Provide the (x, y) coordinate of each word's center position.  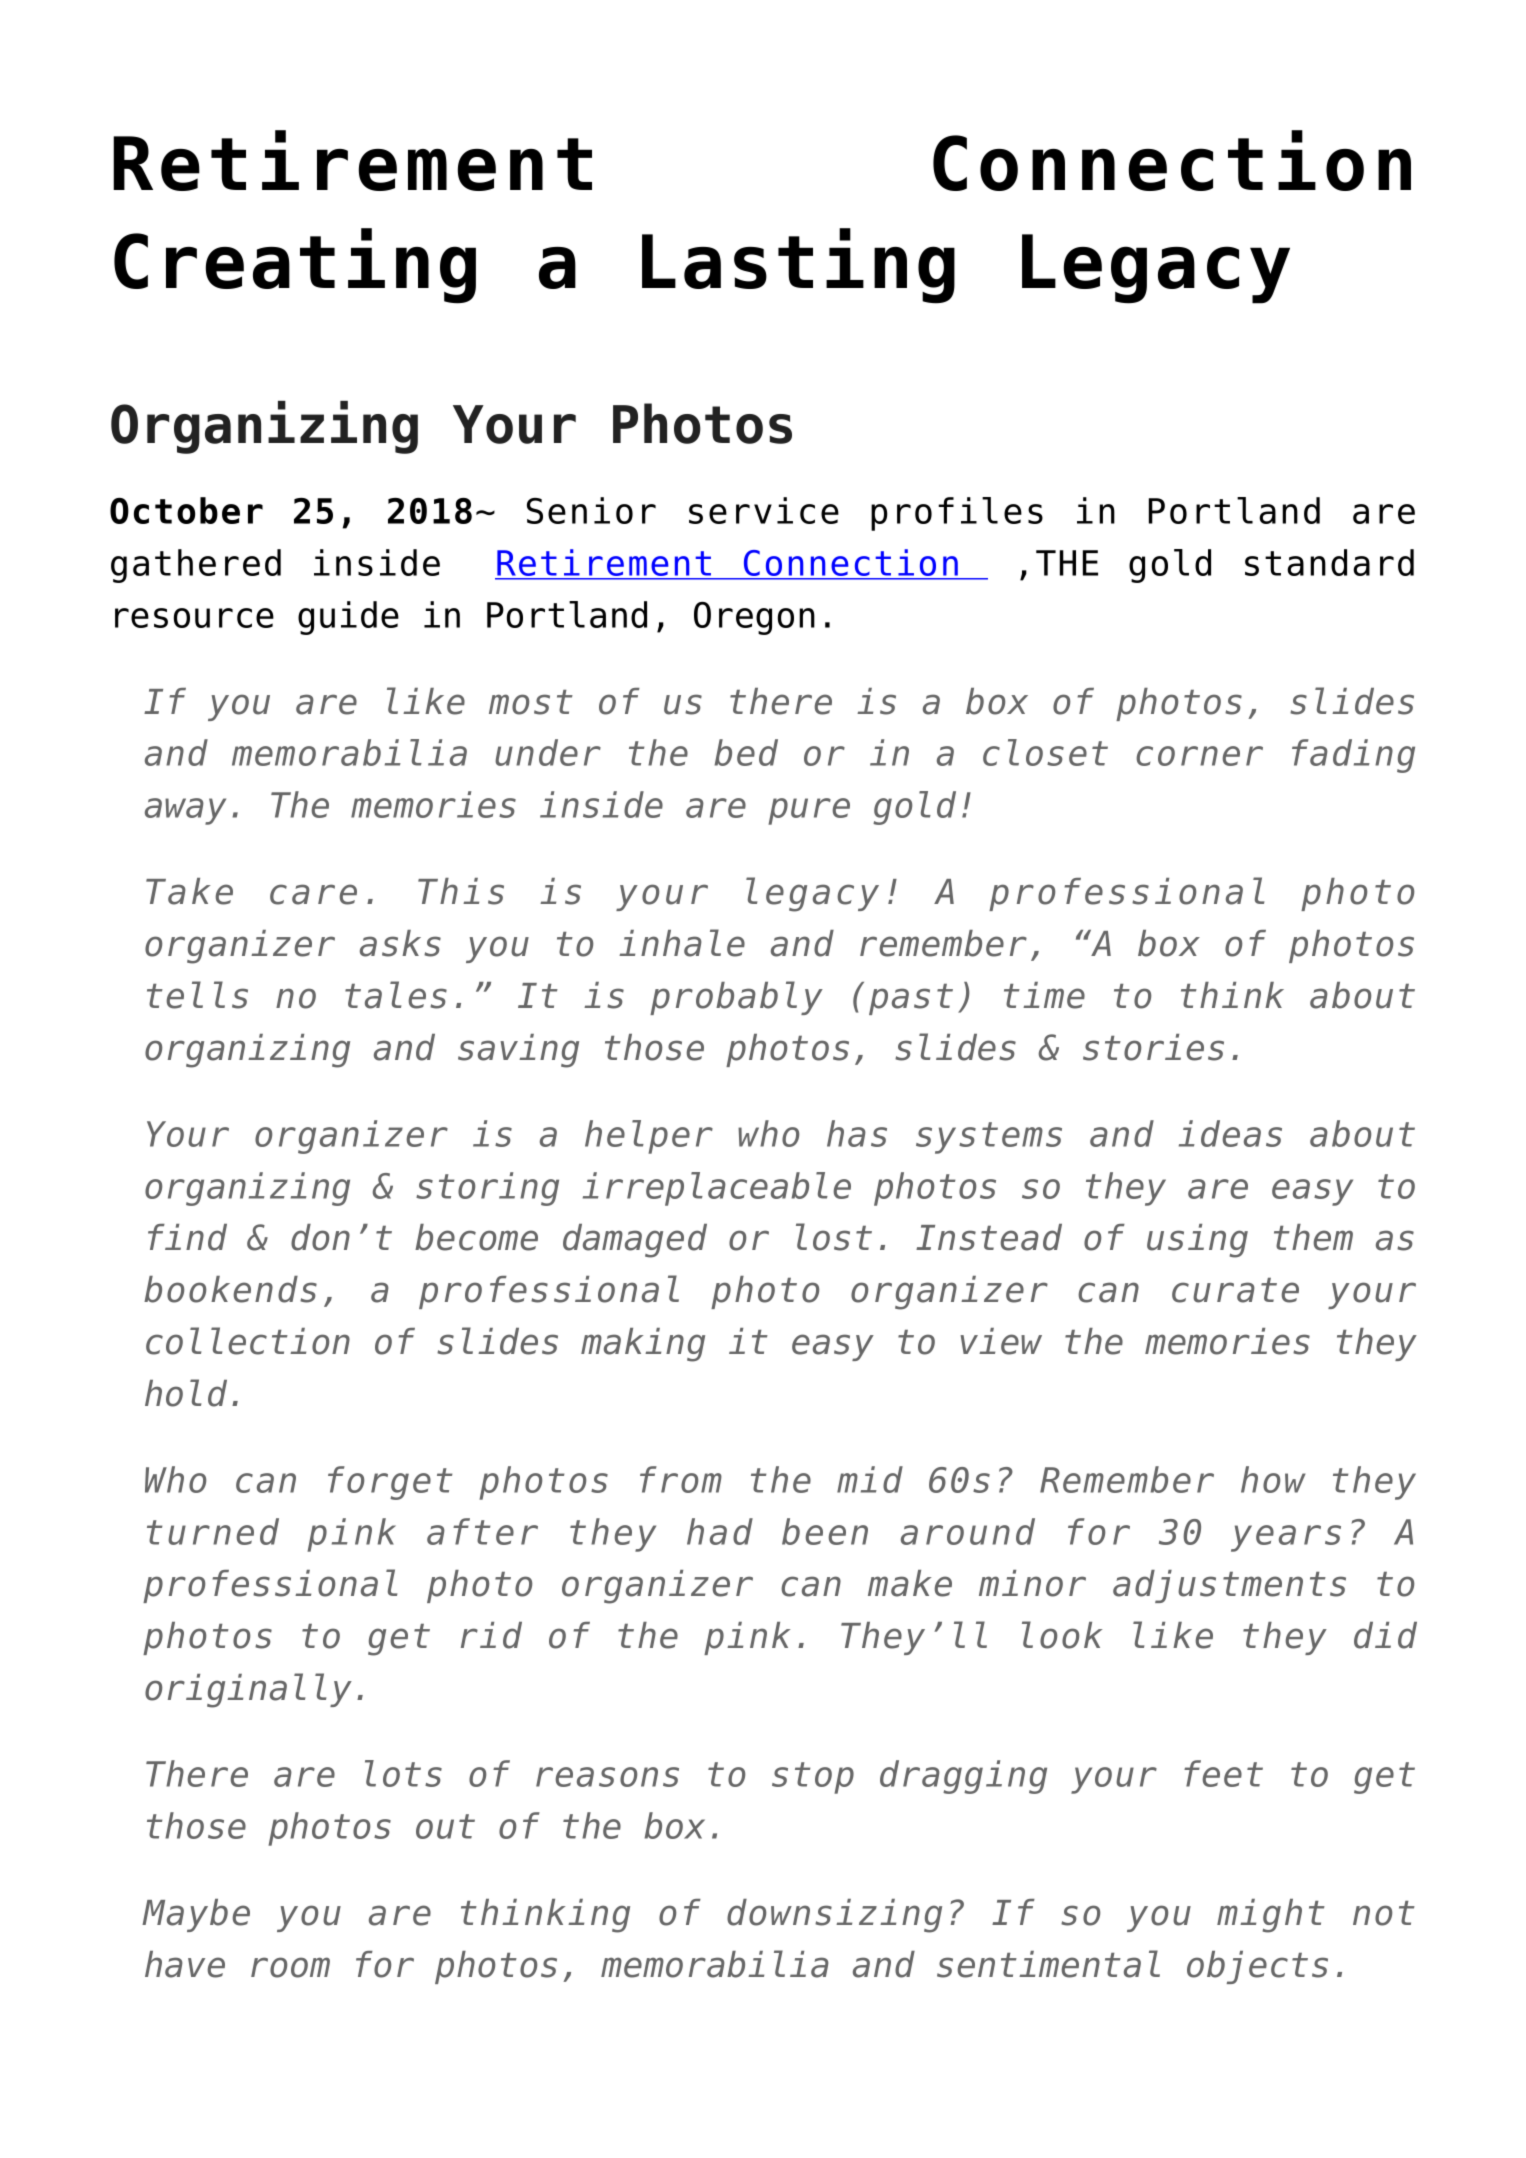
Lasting (798, 266)
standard (1329, 562)
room (290, 1967)
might (1271, 1916)
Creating (295, 266)
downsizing (834, 1916)
